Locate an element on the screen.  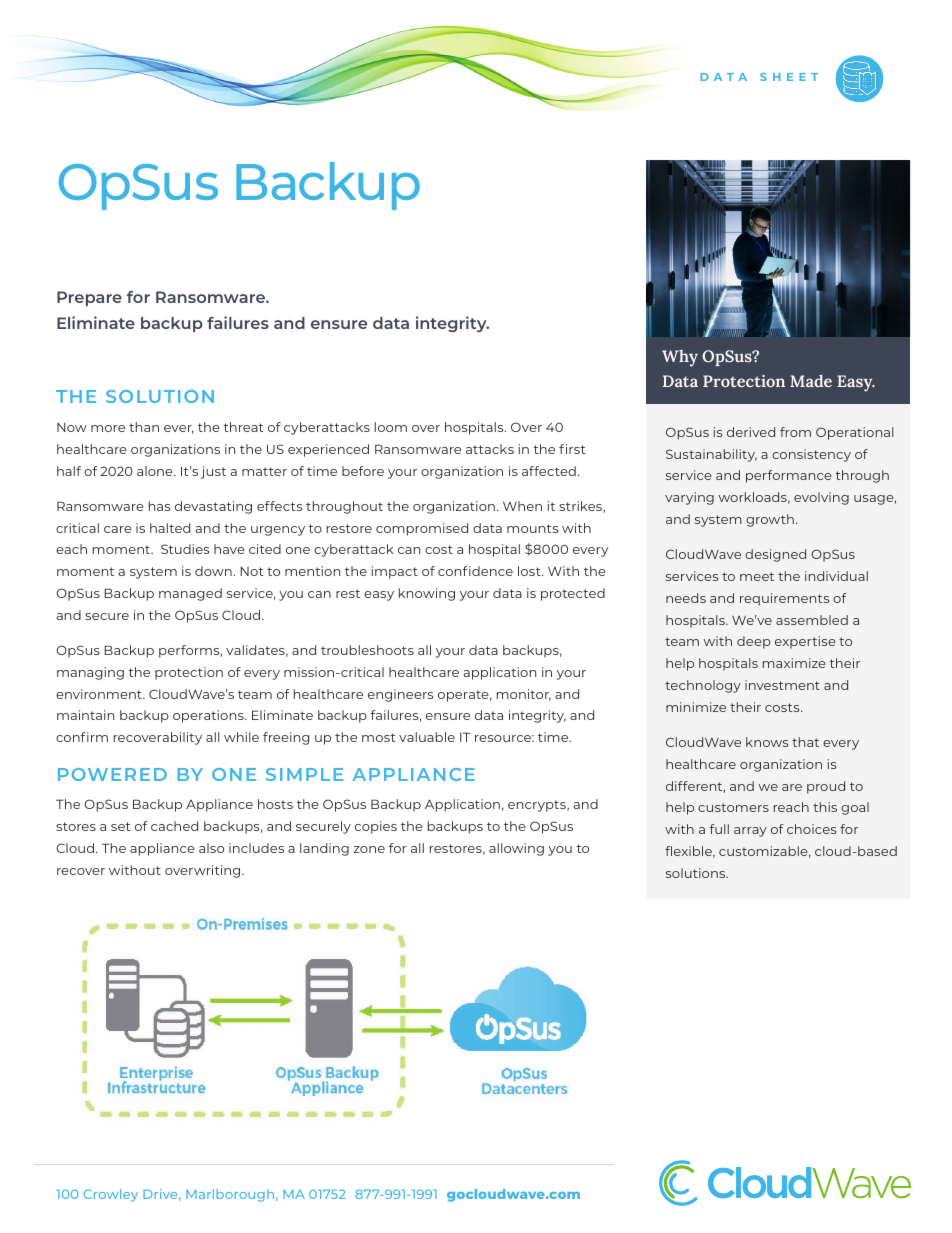
Why is located at coordinates (680, 358).
